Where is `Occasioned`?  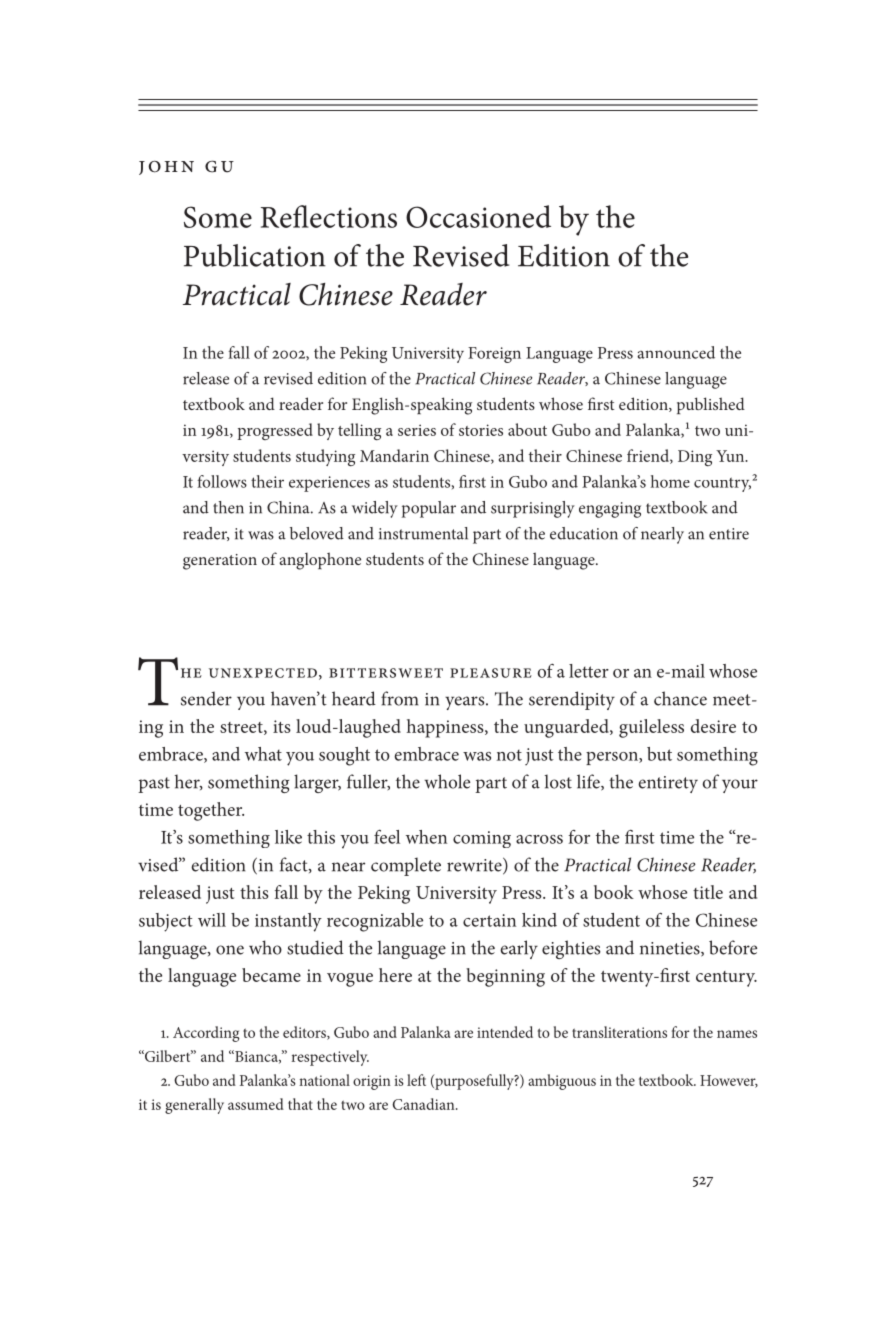
Occasioned is located at coordinates (478, 216).
